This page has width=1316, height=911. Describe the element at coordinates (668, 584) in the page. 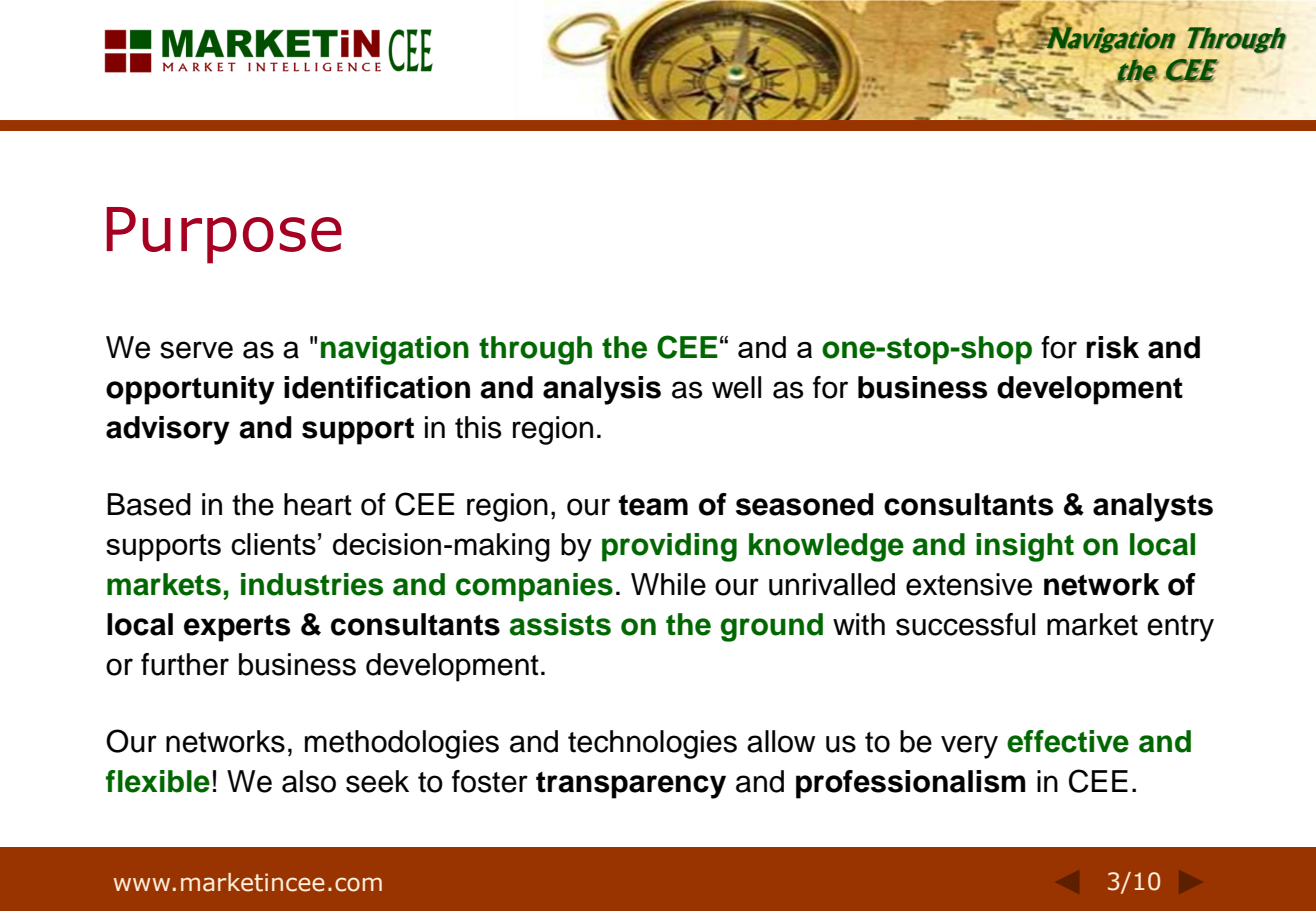

I see `While` at that location.
